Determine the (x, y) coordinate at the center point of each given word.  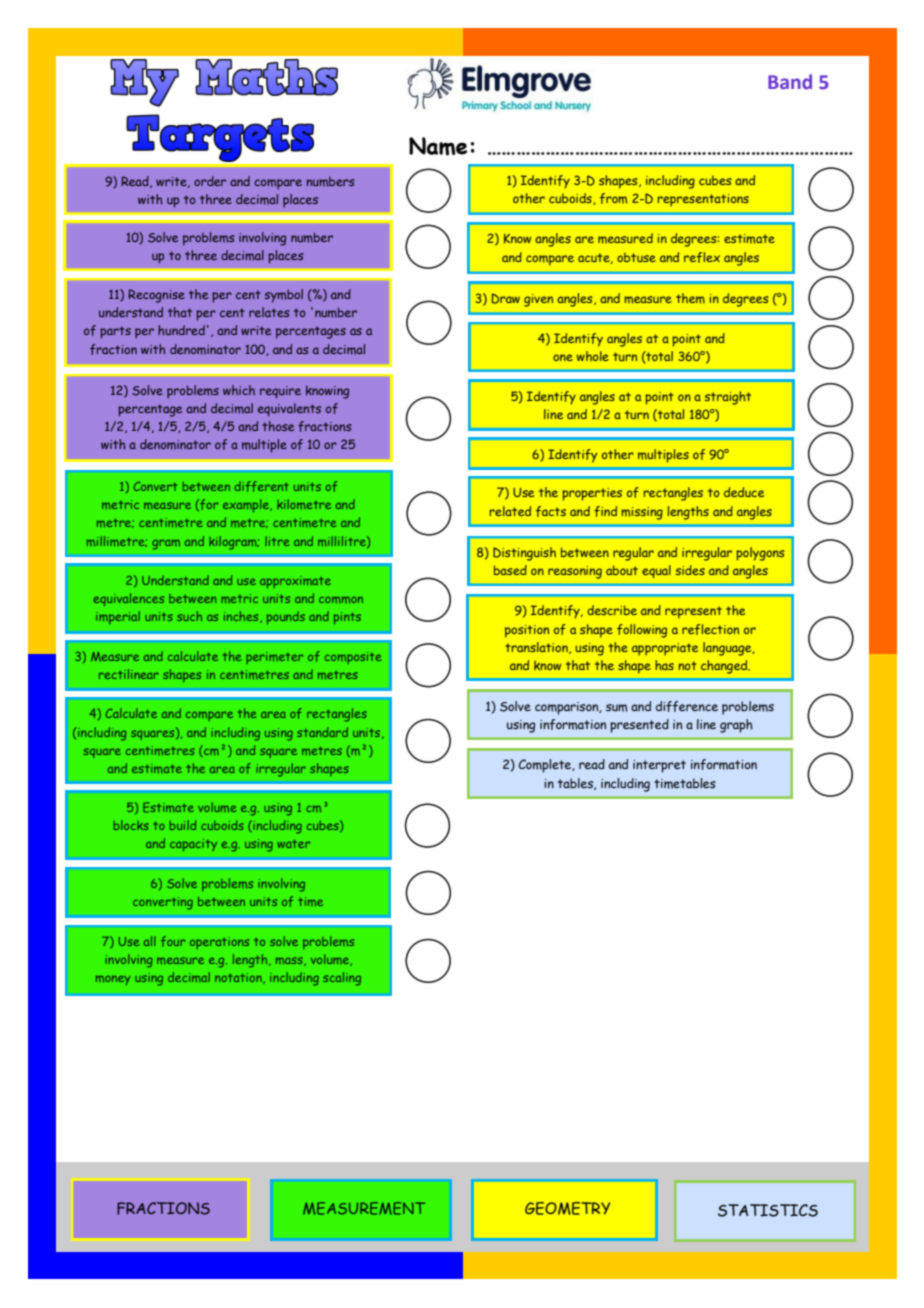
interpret (659, 766)
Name (438, 146)
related (510, 511)
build (183, 825)
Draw (505, 298)
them (690, 298)
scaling (342, 979)
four (173, 941)
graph (736, 726)
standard (322, 732)
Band (790, 81)
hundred (181, 330)
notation (239, 978)
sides (690, 570)
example (247, 505)
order (210, 181)
